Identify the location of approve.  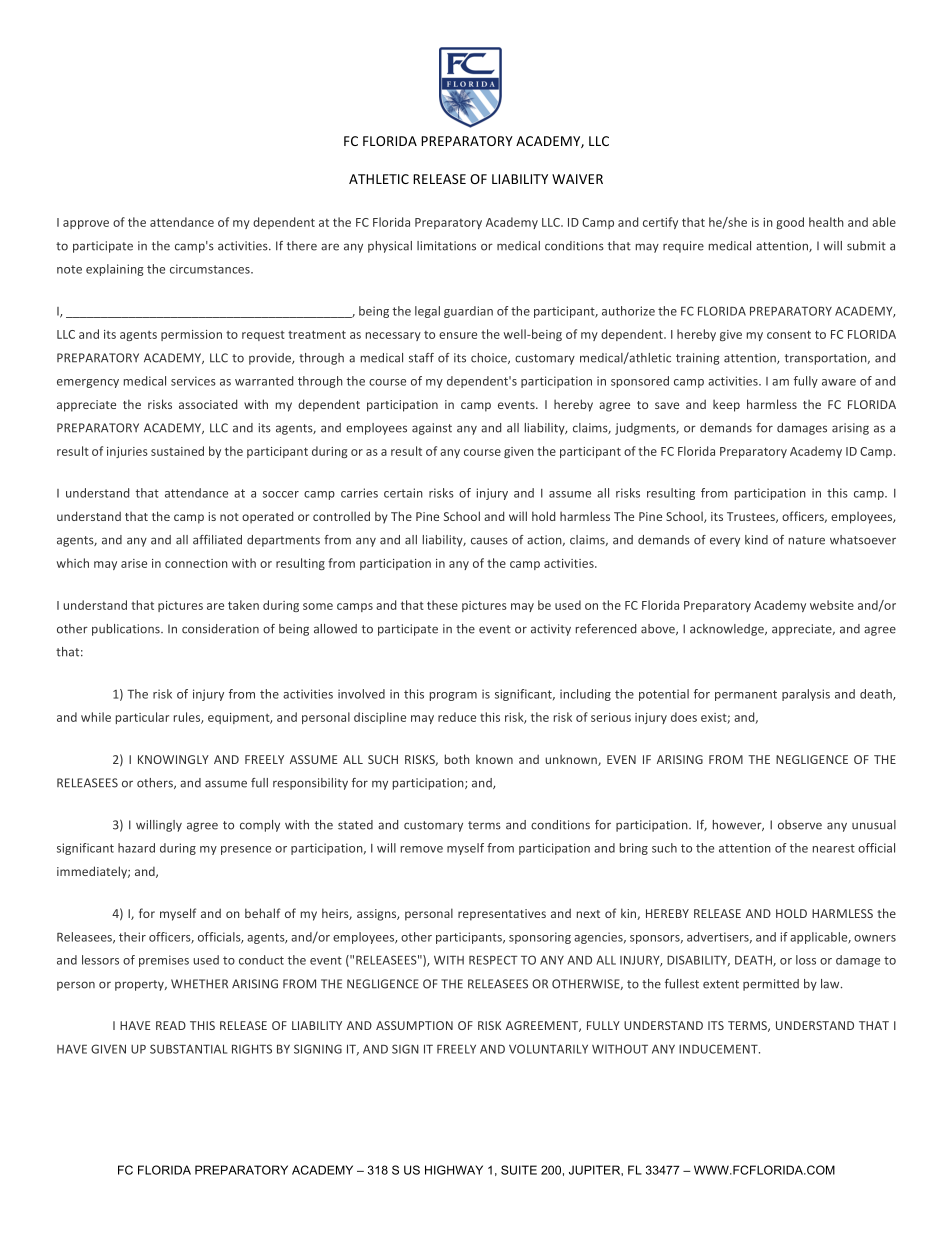
(86, 224).
